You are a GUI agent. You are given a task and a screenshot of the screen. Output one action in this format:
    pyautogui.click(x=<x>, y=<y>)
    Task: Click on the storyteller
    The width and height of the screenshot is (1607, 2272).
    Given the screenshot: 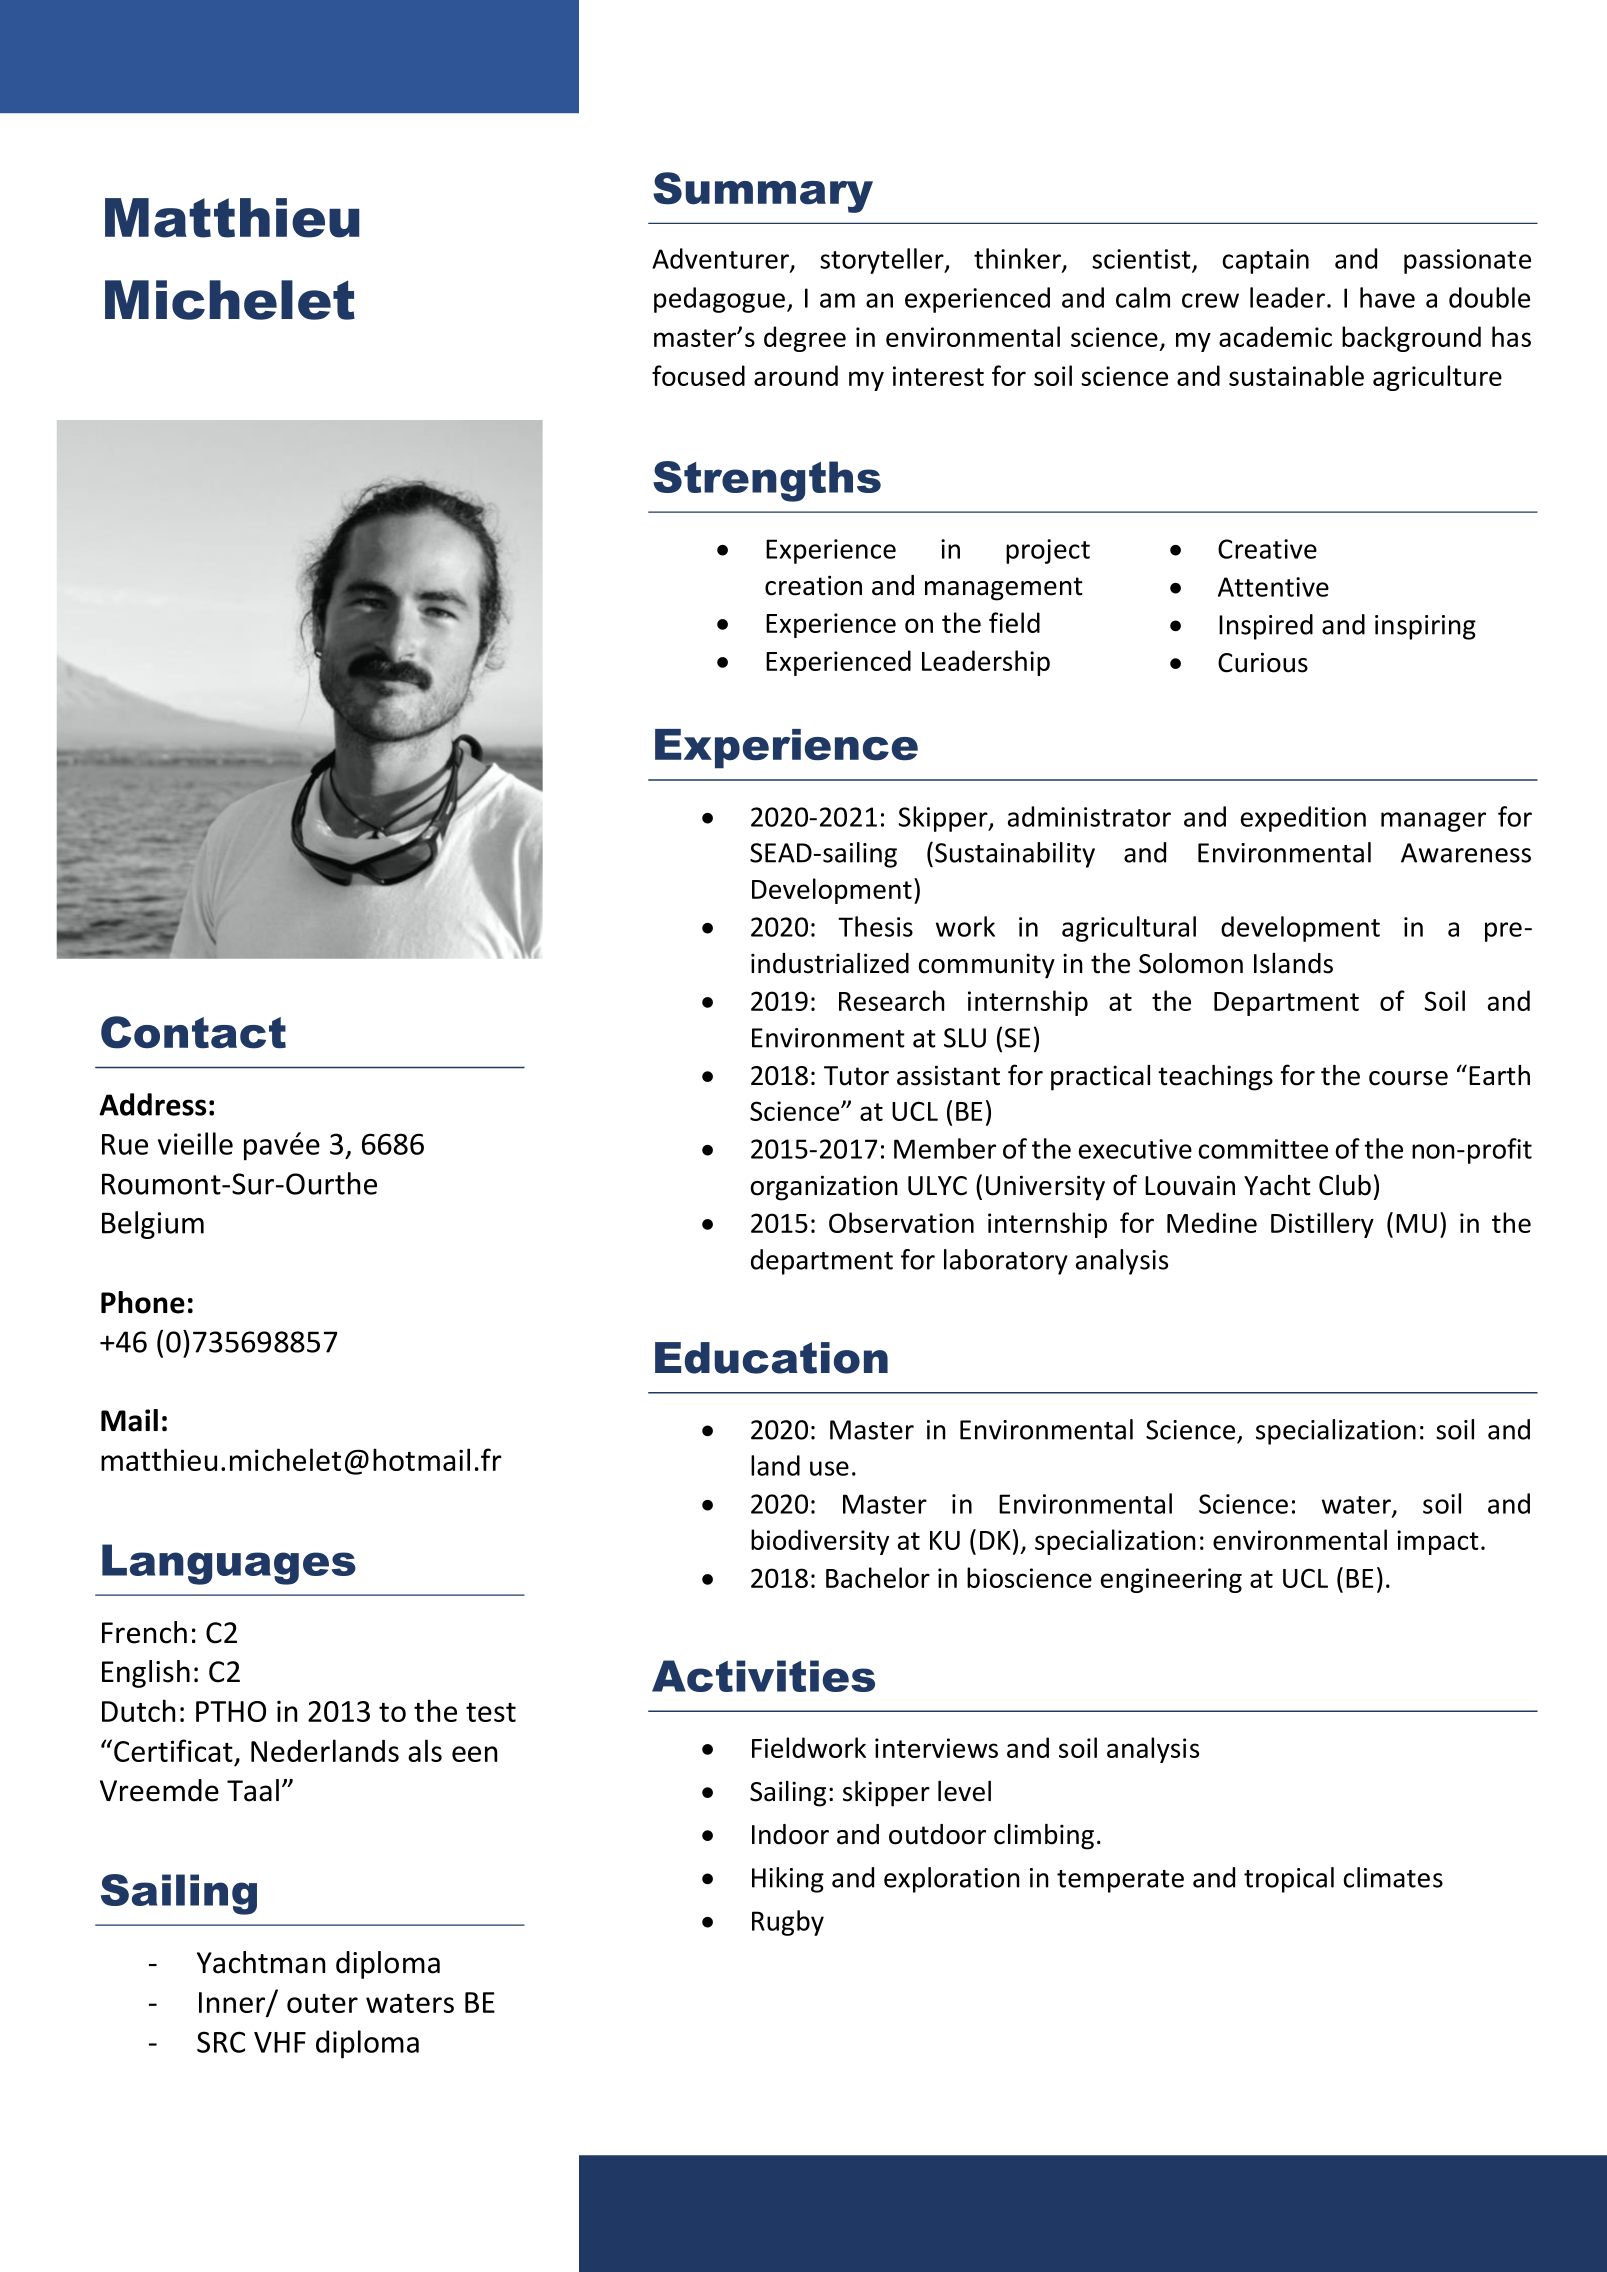 What is the action you would take?
    pyautogui.click(x=883, y=261)
